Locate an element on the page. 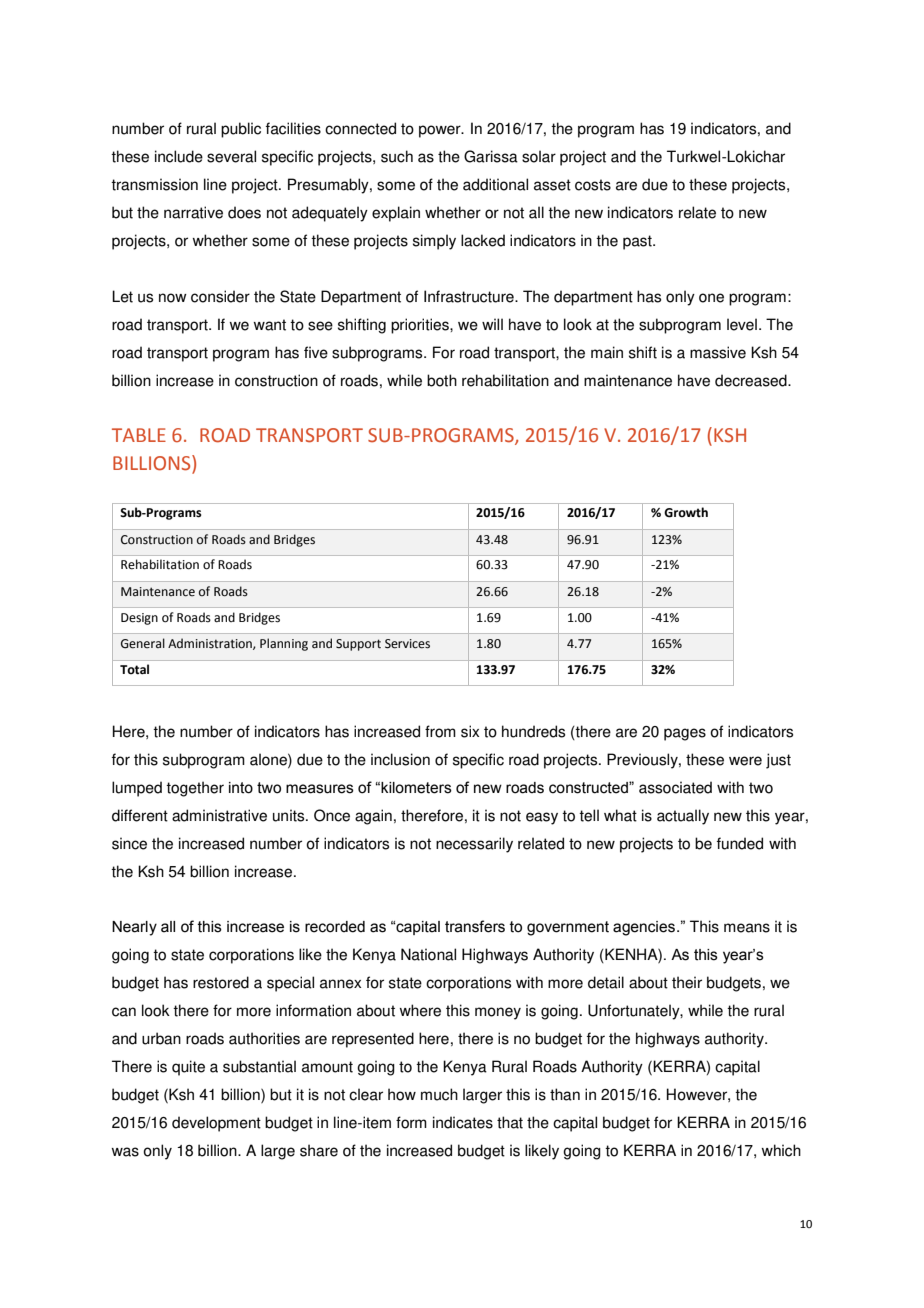 This image has width=924, height=1308. together is located at coordinates (195, 789).
